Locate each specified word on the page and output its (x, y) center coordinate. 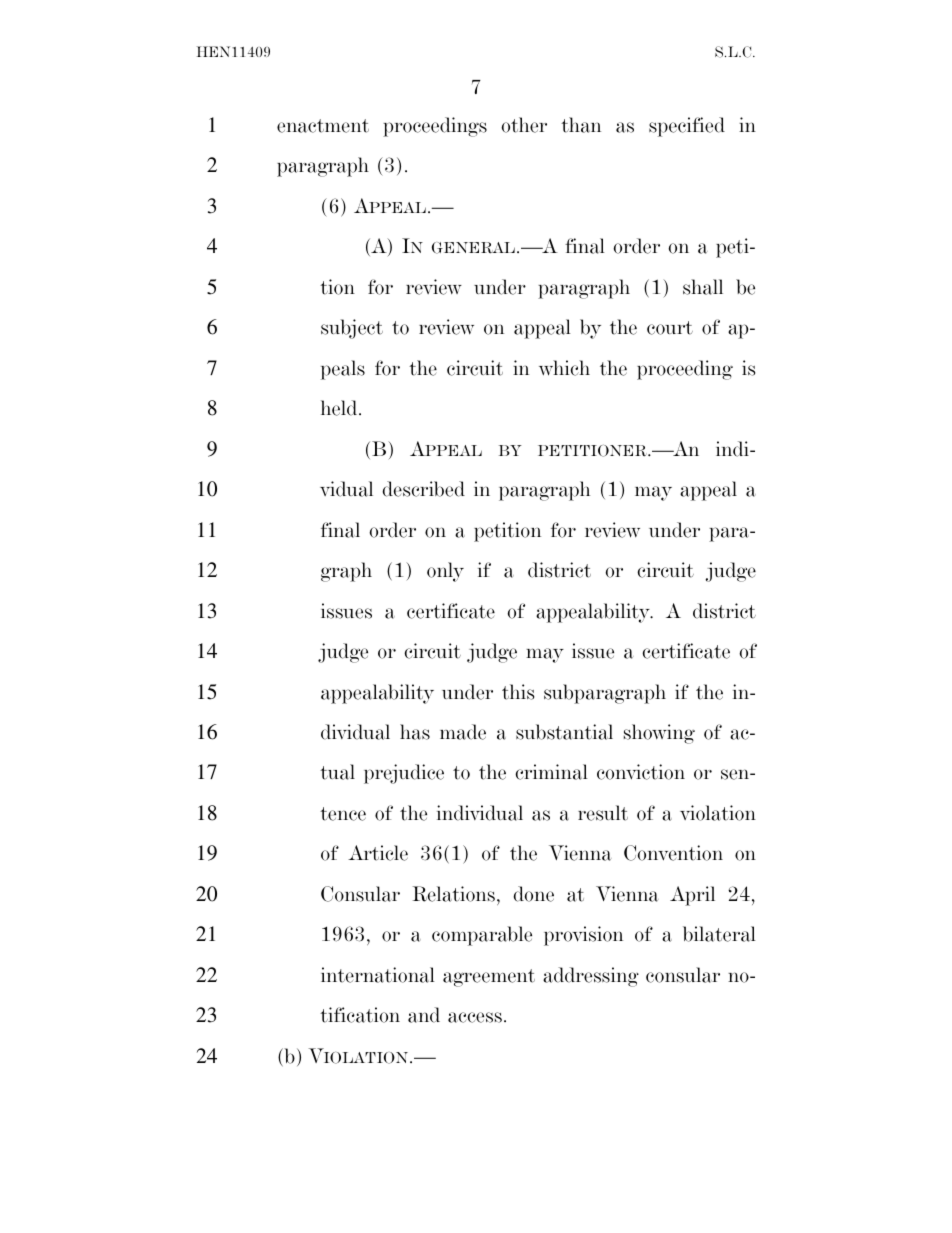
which (564, 368)
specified (687, 127)
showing (659, 734)
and (424, 1015)
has (415, 732)
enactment (323, 126)
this (518, 692)
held (340, 408)
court (670, 328)
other (524, 125)
